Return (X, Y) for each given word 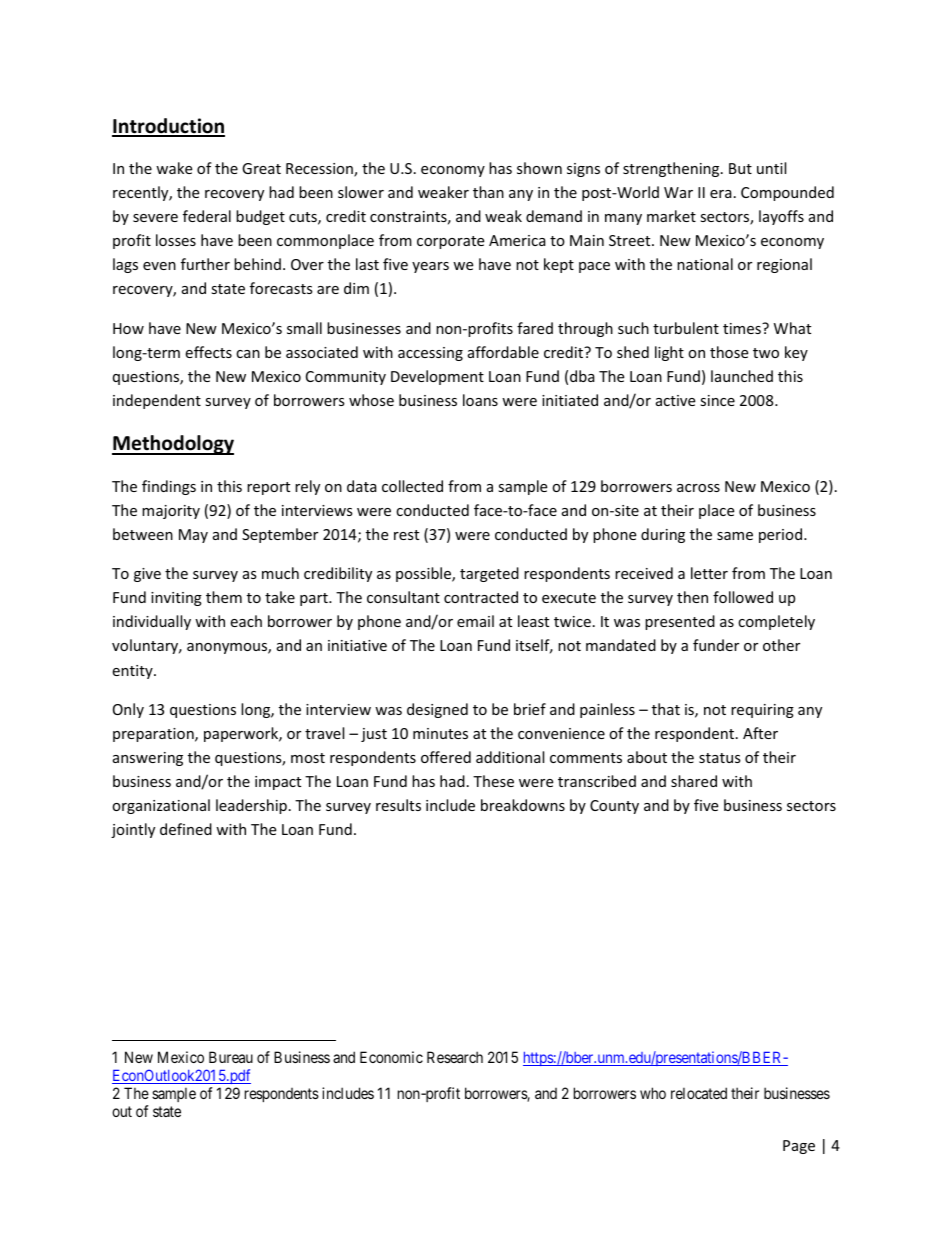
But (740, 168)
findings (169, 487)
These (493, 781)
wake (174, 168)
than (488, 192)
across (698, 488)
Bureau (231, 1057)
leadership (251, 806)
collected (412, 486)
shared (694, 781)
